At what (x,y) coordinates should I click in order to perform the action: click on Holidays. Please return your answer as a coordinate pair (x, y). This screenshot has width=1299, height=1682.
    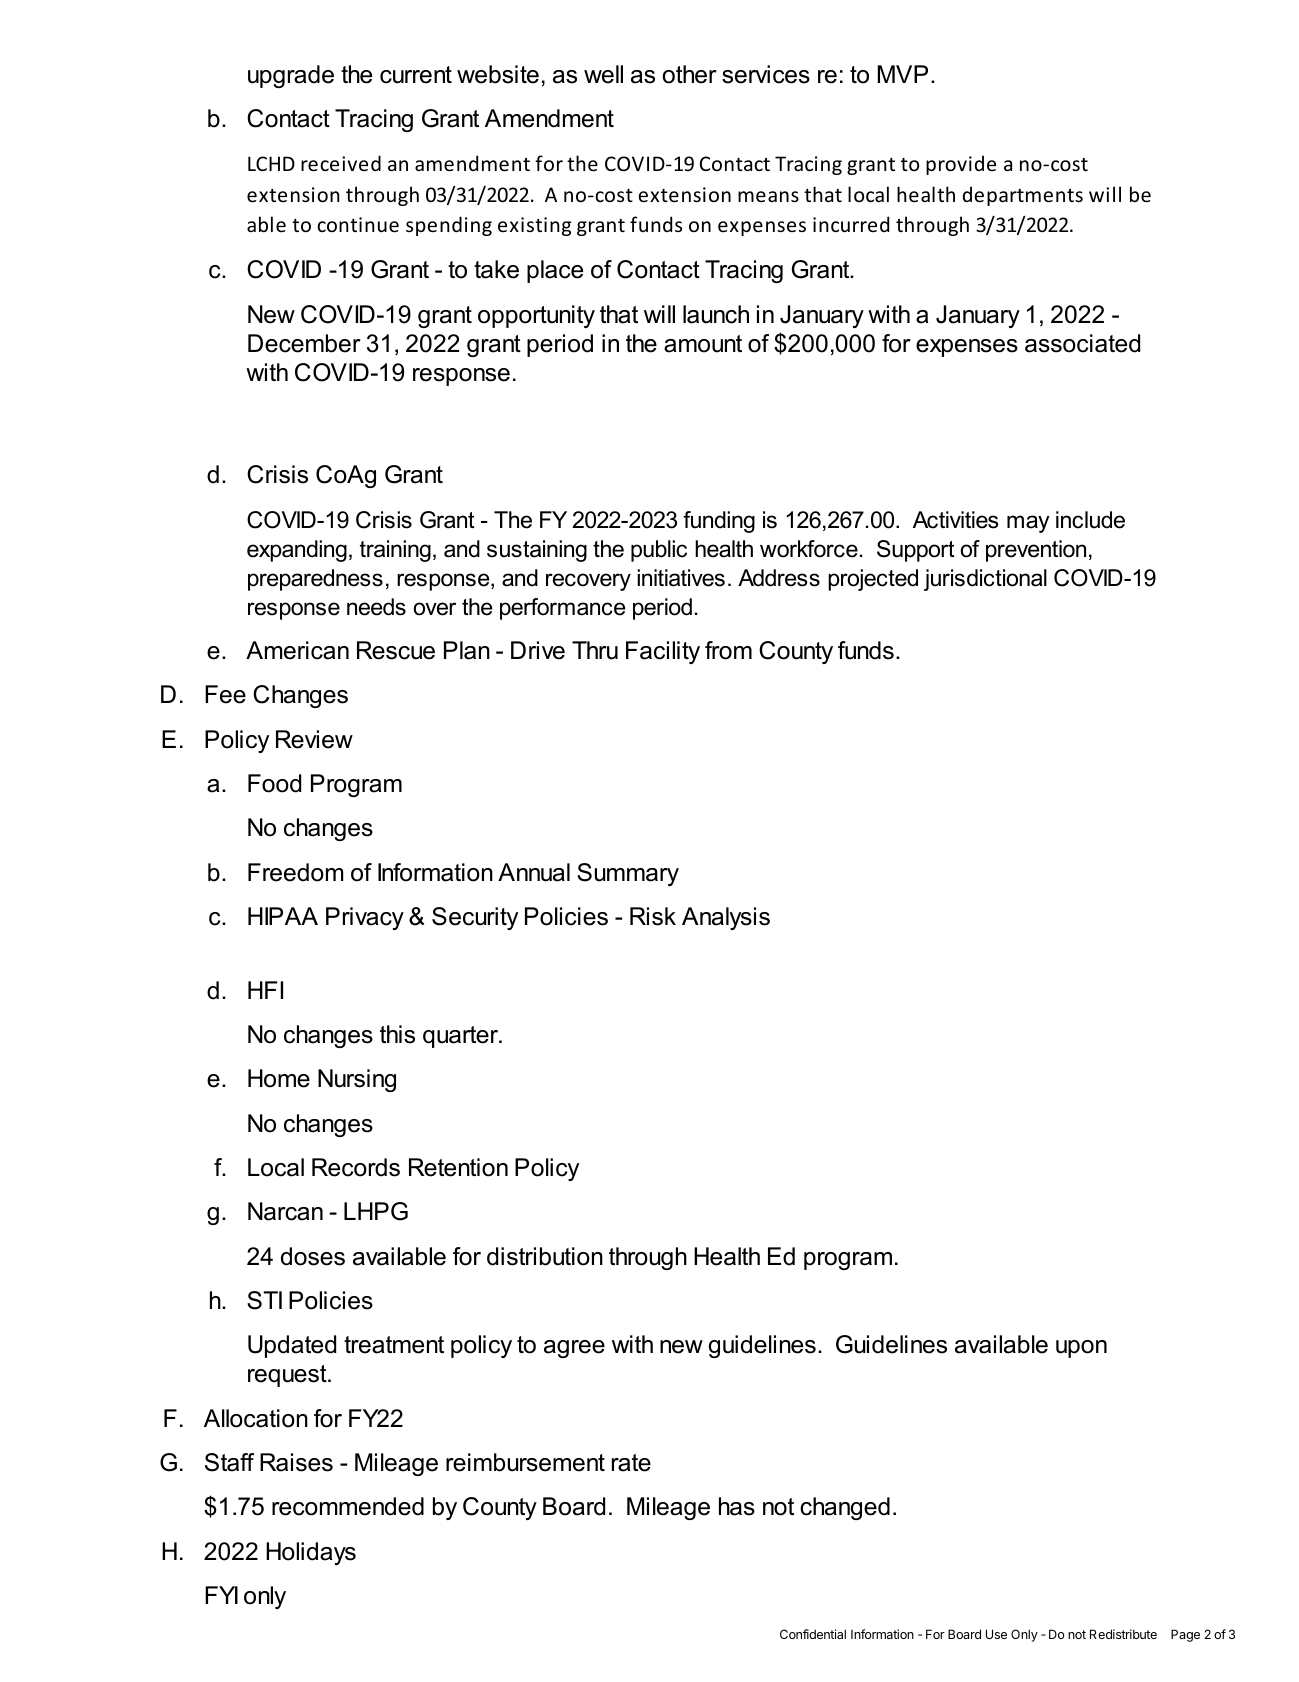
    Looking at the image, I should click on (311, 1553).
